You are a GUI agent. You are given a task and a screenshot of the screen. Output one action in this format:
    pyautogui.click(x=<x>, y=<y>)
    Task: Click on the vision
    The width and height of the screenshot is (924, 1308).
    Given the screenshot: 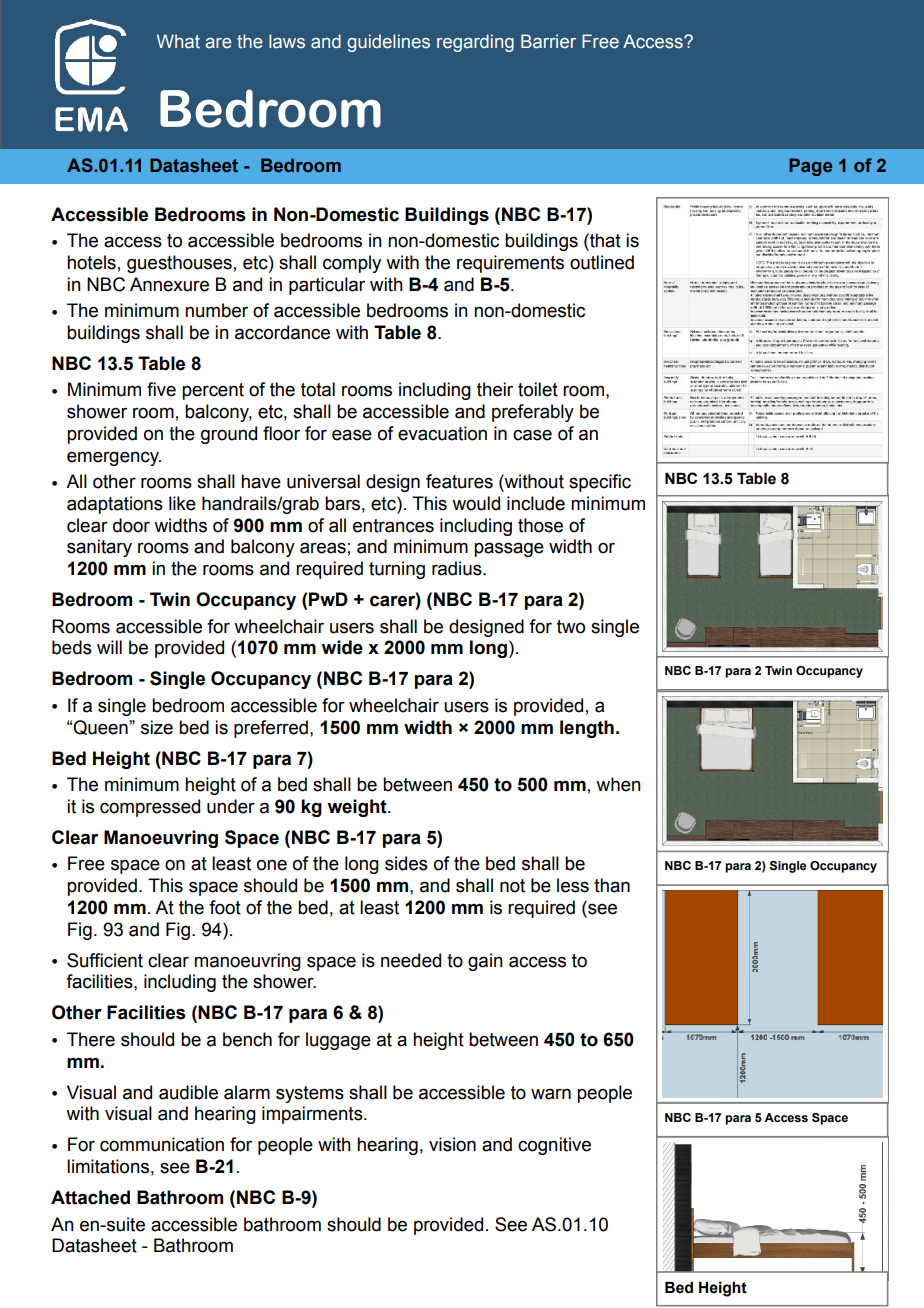 What is the action you would take?
    pyautogui.click(x=452, y=1144)
